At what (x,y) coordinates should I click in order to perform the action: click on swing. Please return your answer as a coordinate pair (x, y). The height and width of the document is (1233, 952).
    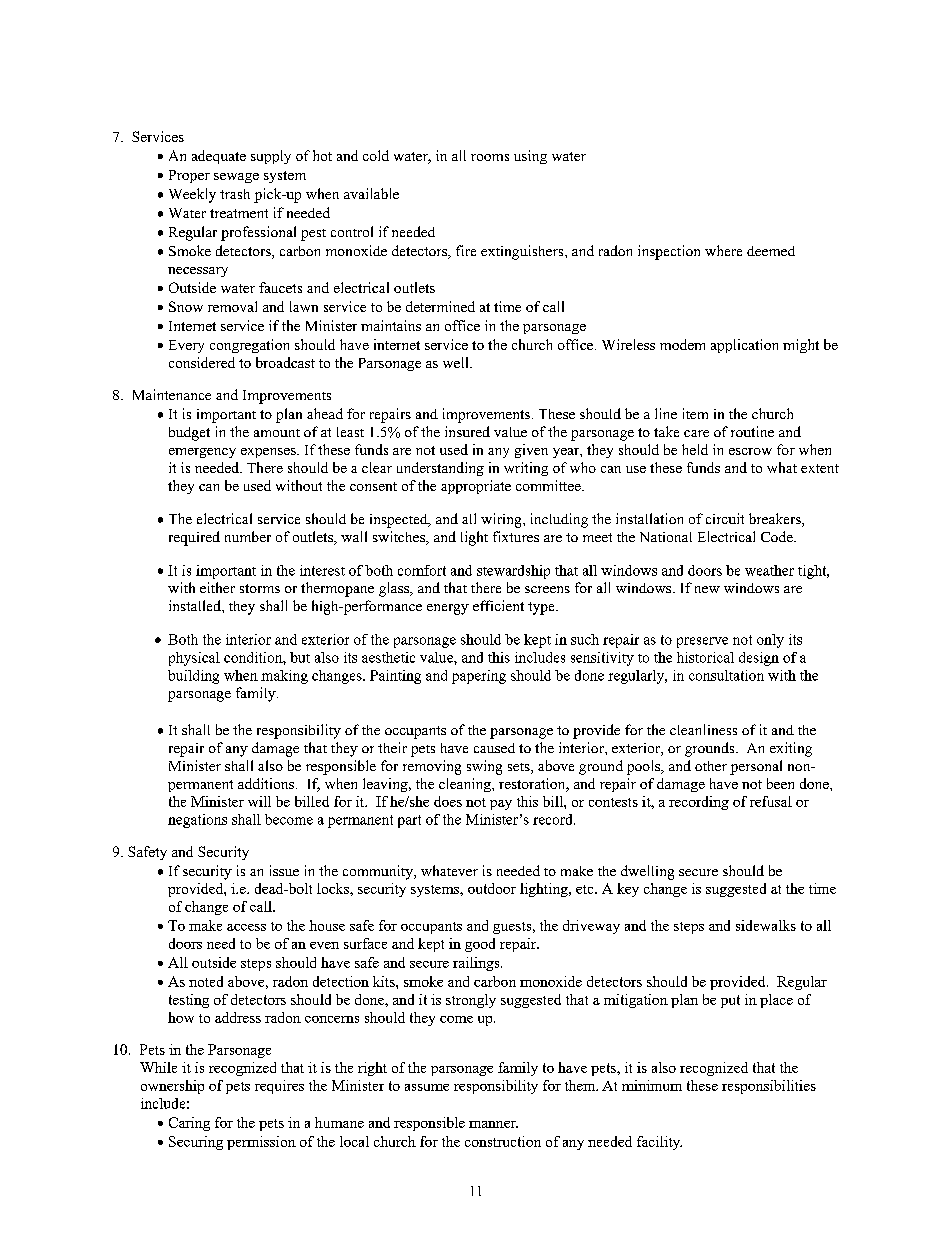
    Looking at the image, I should click on (484, 767).
